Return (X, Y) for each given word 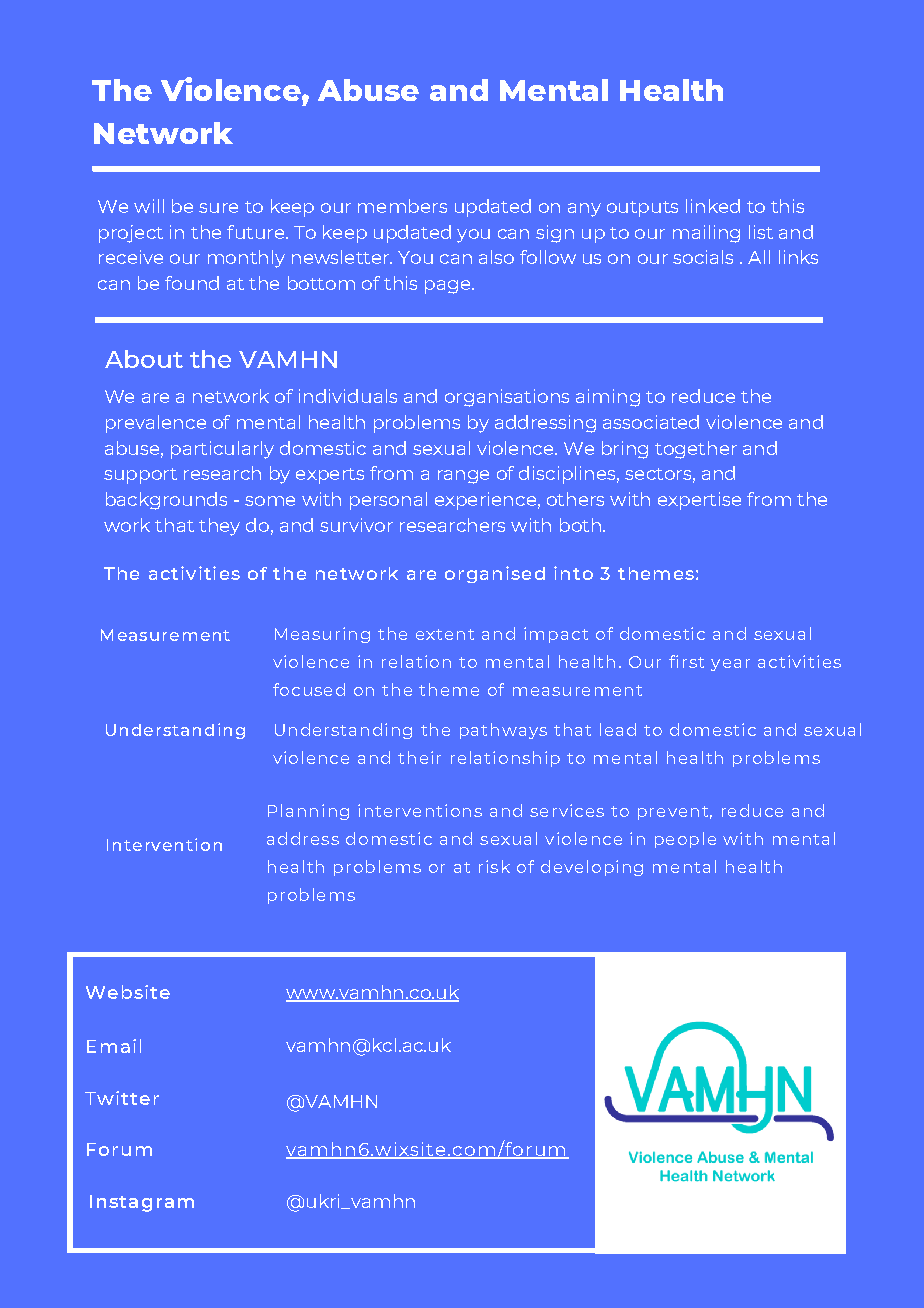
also (496, 257)
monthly (246, 259)
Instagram (142, 1203)
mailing (706, 234)
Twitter (122, 1098)
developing (592, 868)
